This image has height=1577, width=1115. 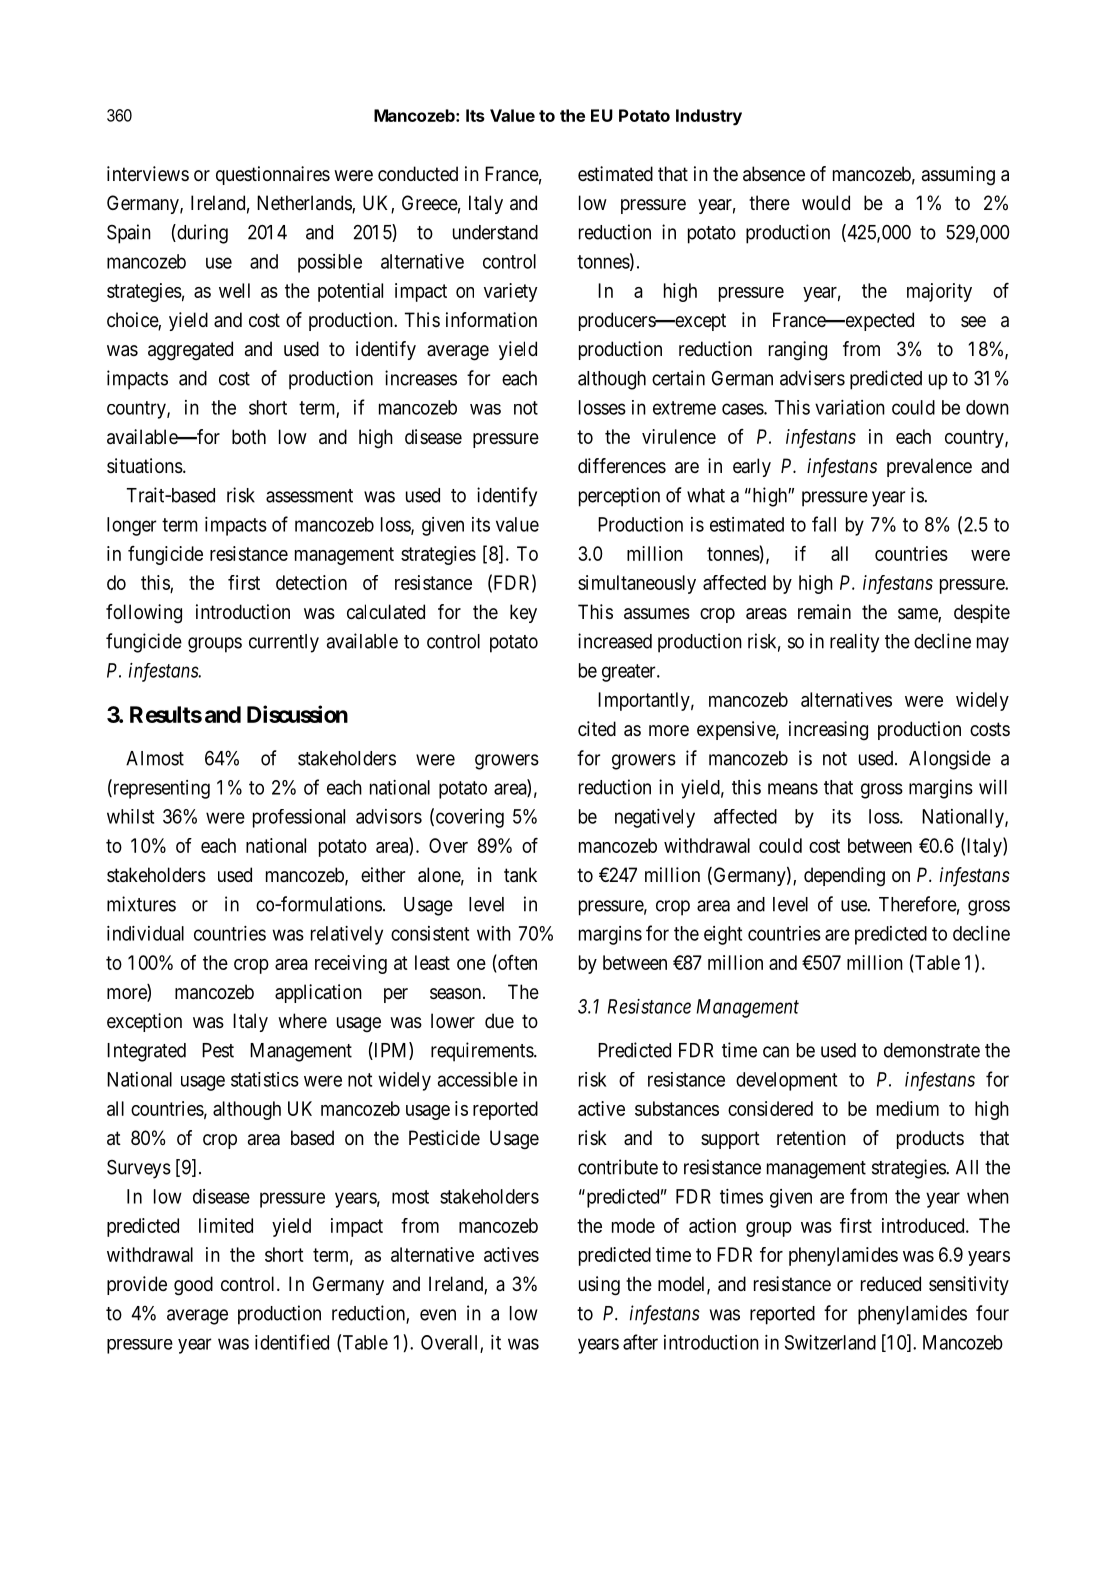 What do you see at coordinates (599, 1286) in the image?
I see `using` at bounding box center [599, 1286].
